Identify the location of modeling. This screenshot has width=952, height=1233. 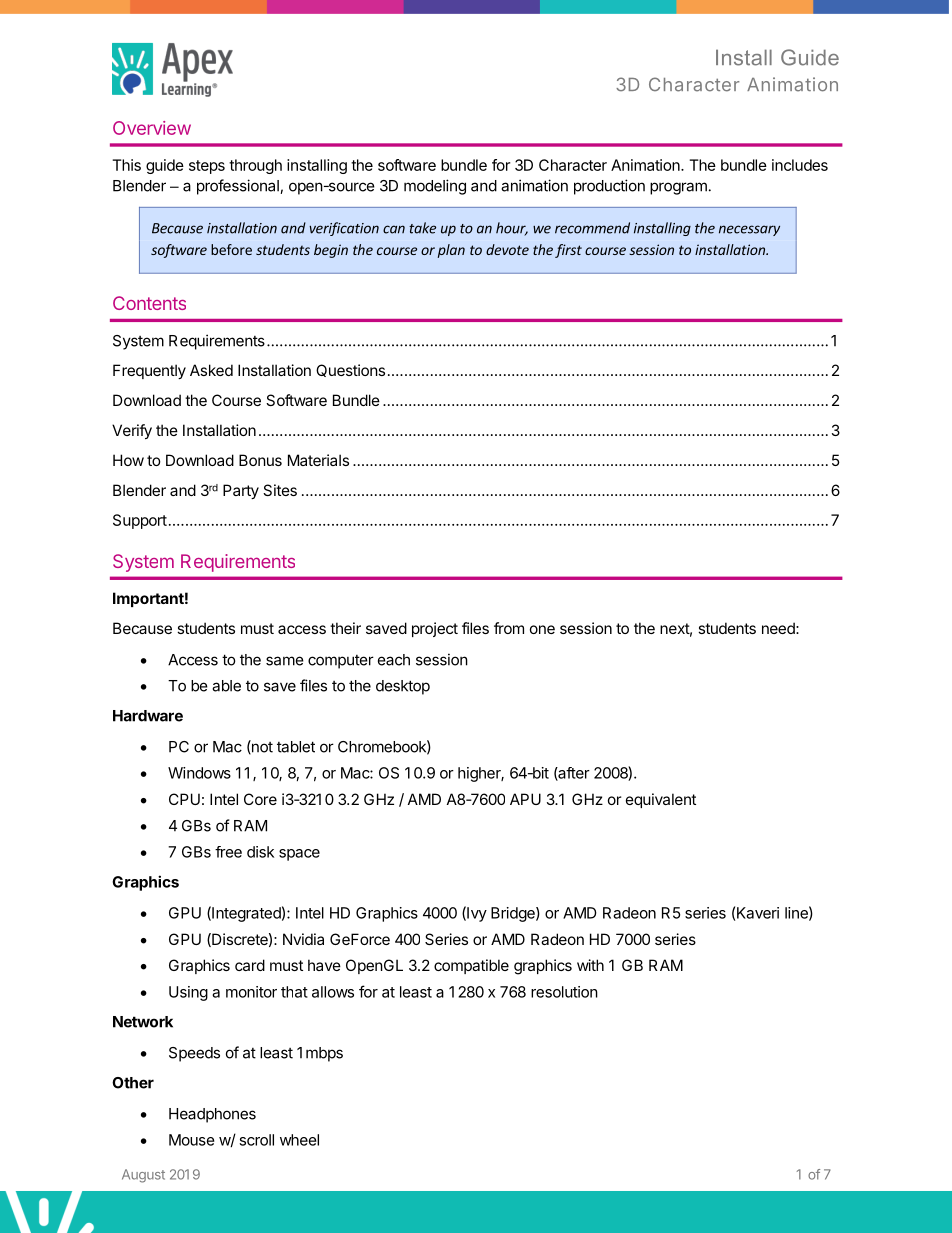
(435, 187).
